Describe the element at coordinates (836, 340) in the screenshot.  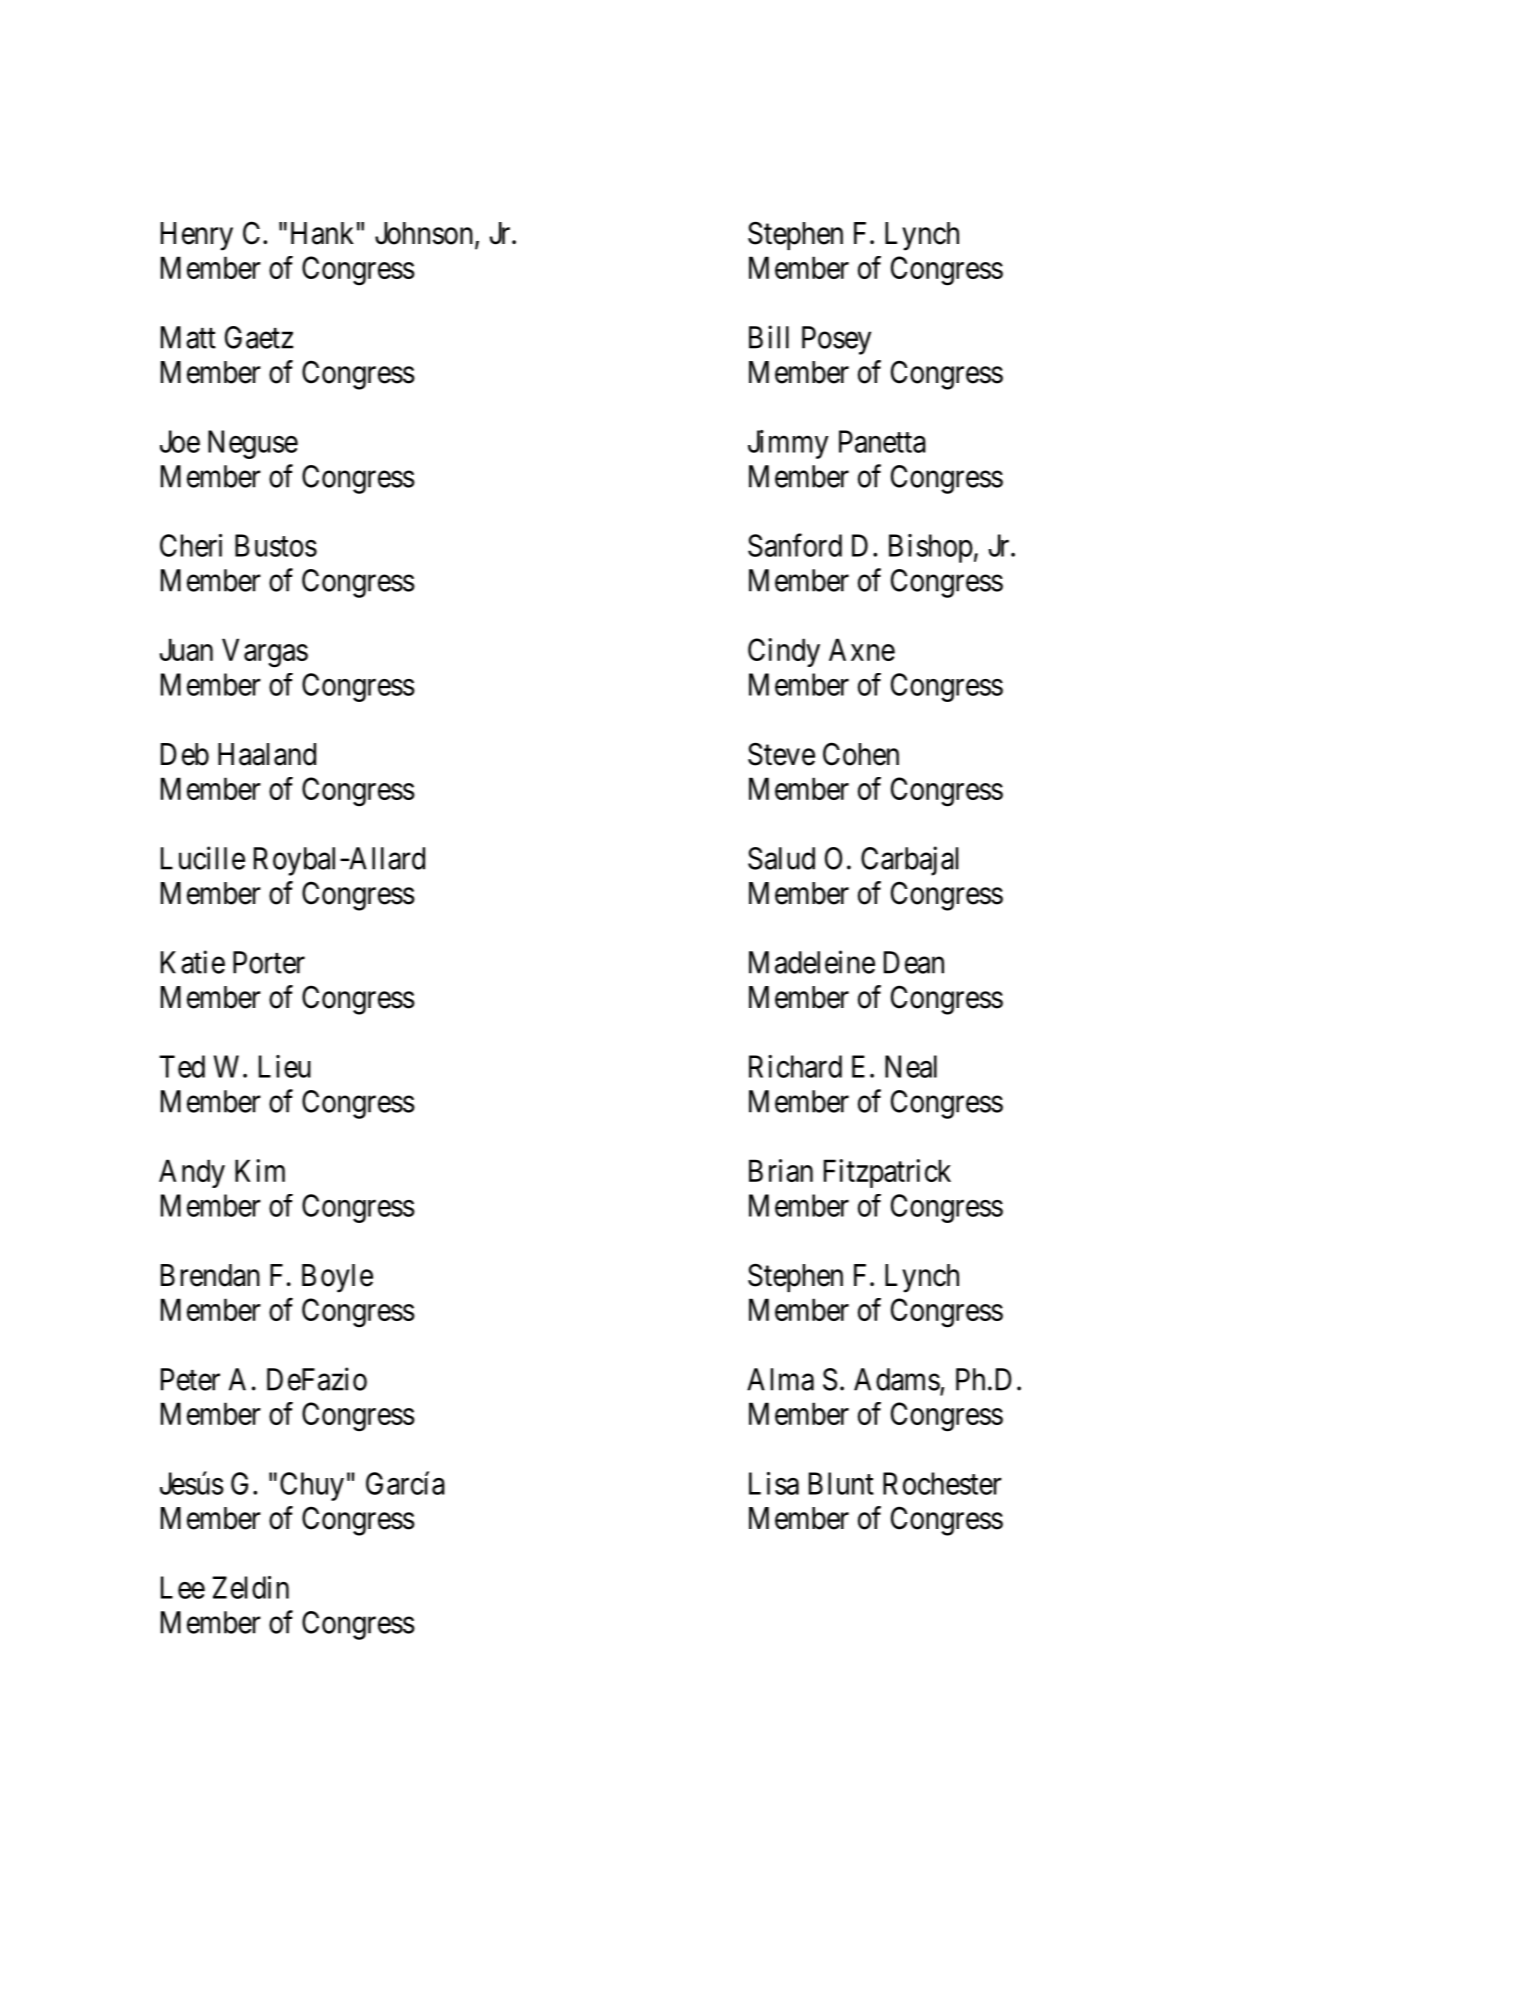
I see `Posey` at that location.
